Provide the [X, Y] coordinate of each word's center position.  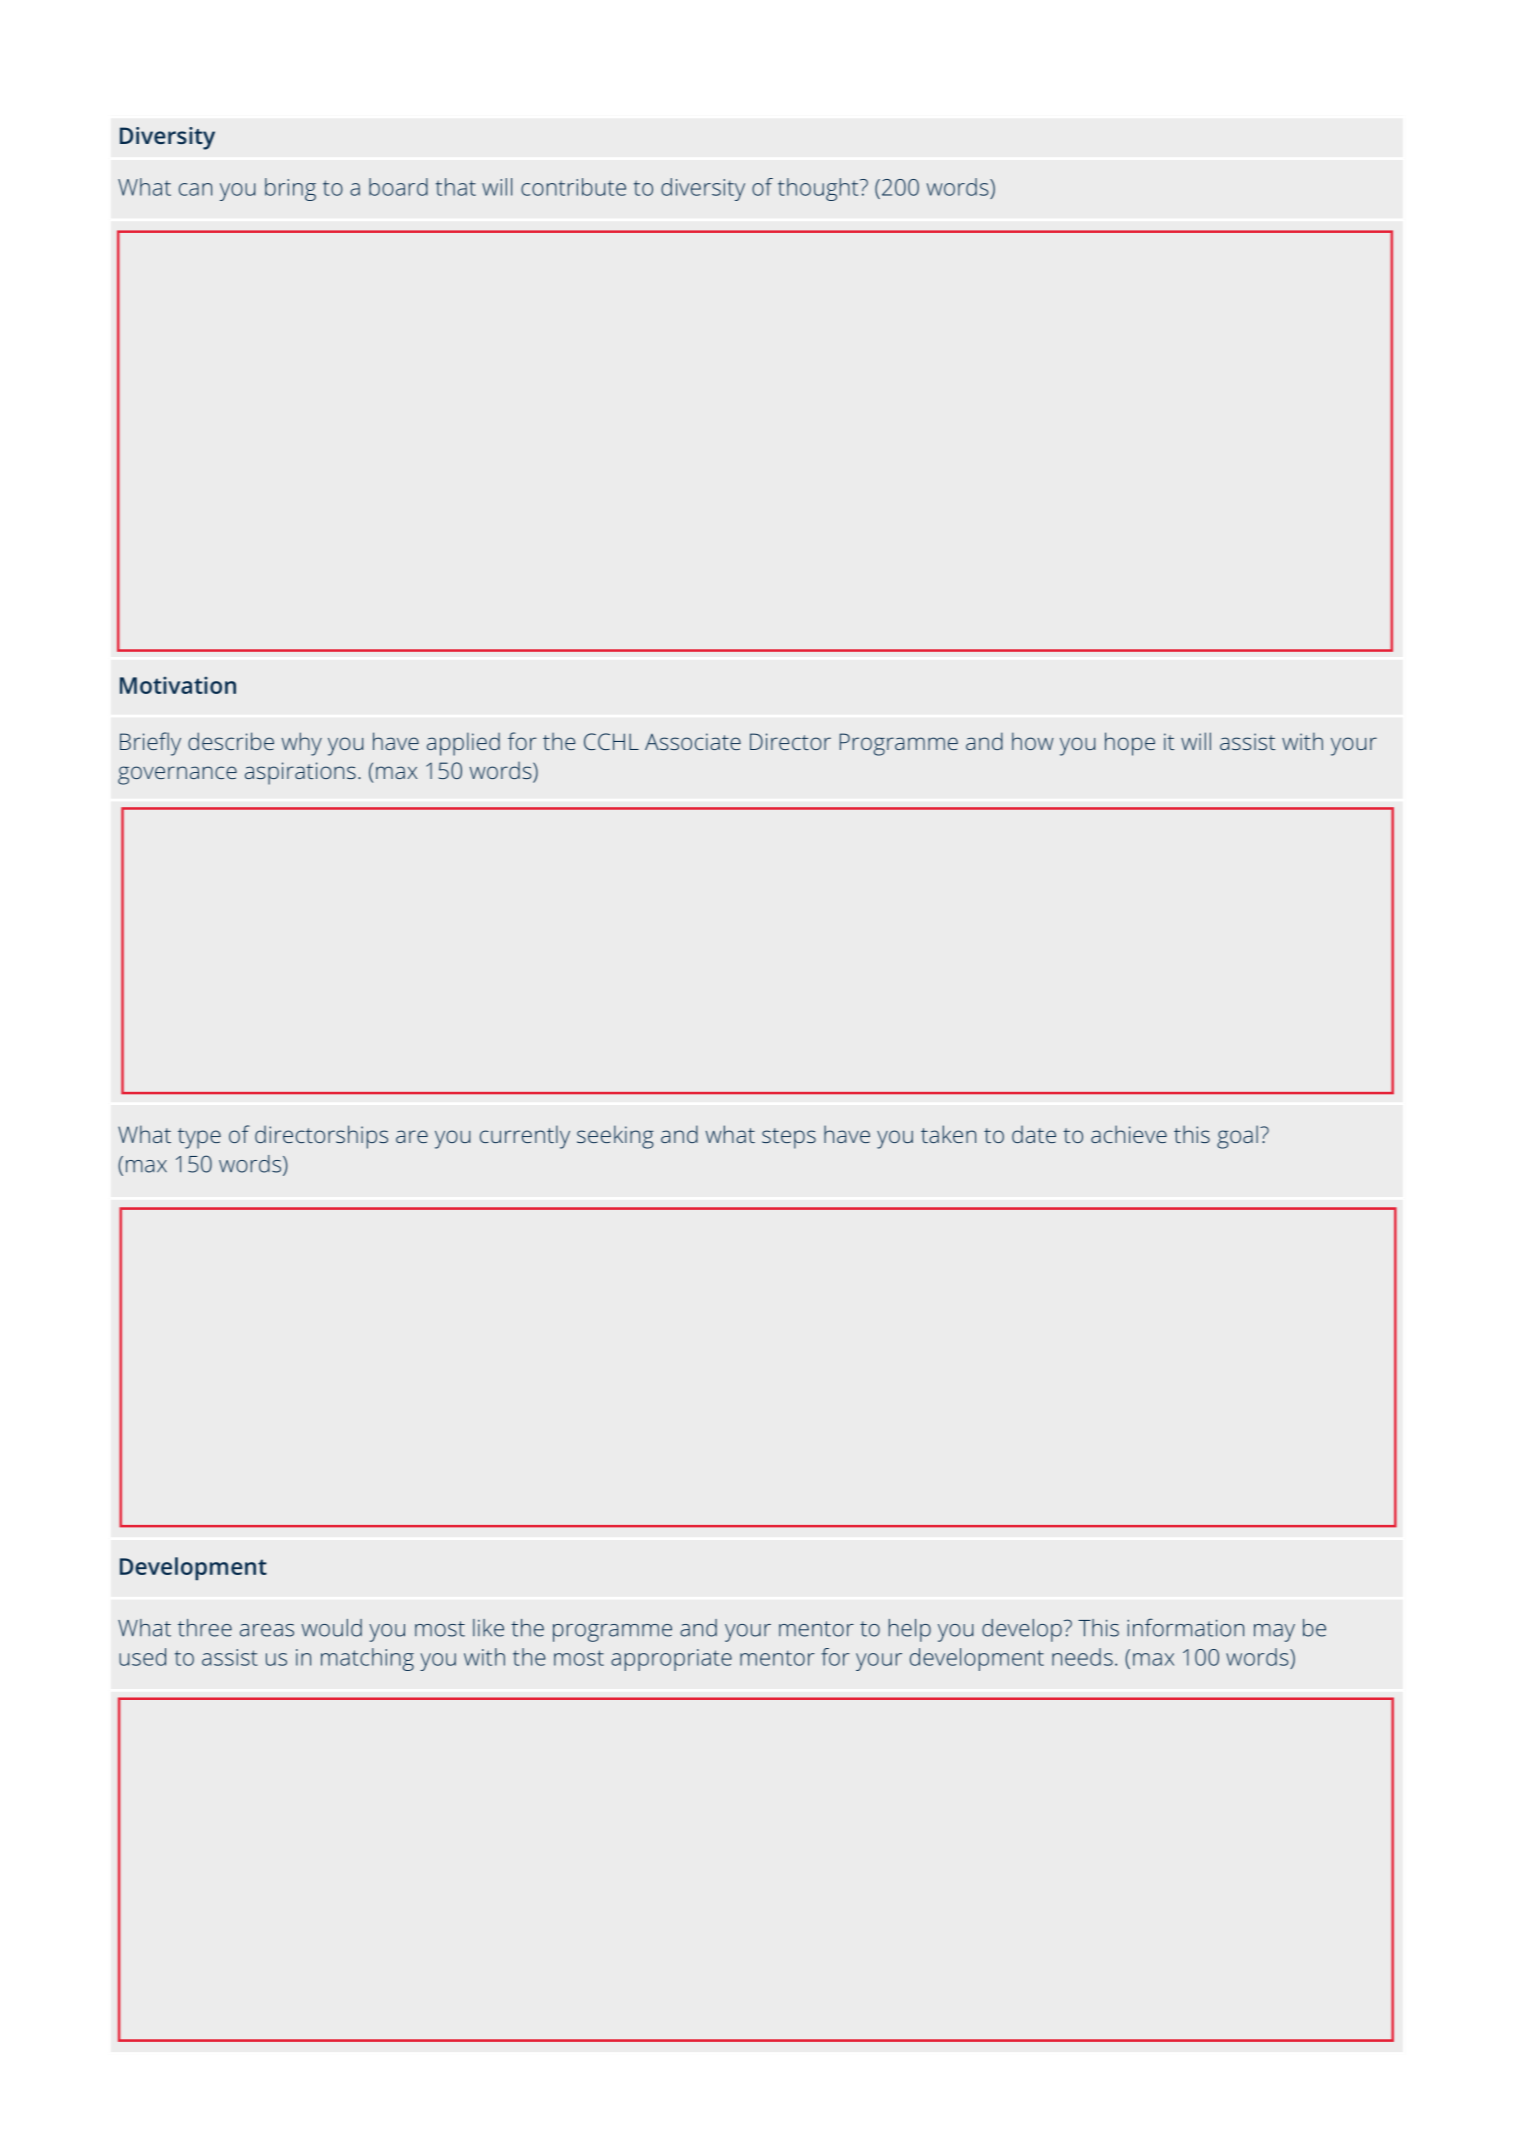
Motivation [178, 685]
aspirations [300, 773]
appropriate [671, 1660]
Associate [693, 741]
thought [819, 189]
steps [789, 1138]
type [199, 1138]
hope [1130, 744]
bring [290, 189]
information [1185, 1627]
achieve [1129, 1134]
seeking [615, 1137]
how [1033, 741]
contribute [573, 187]
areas [267, 1630]
